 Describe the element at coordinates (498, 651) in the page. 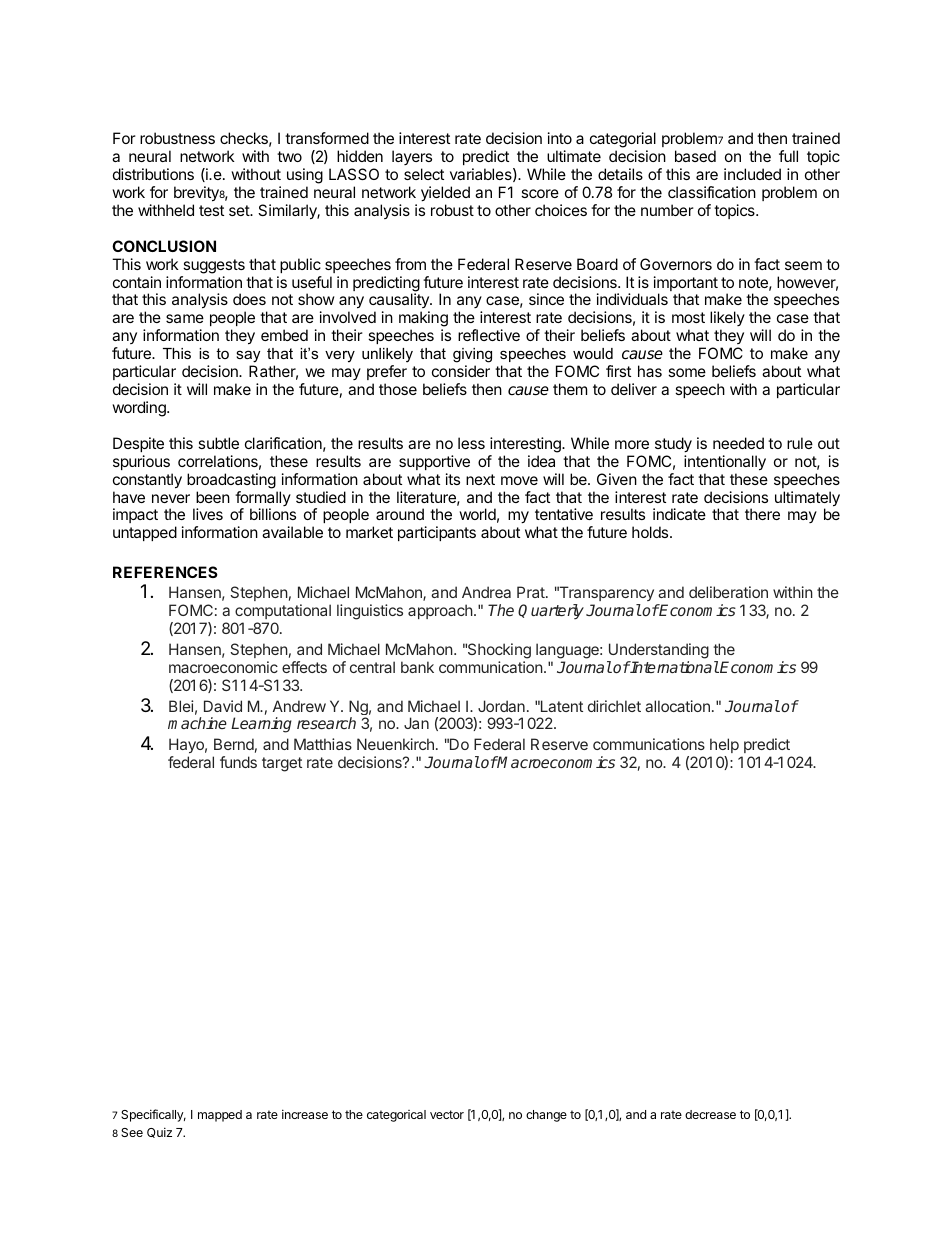

I see `Shocking` at that location.
